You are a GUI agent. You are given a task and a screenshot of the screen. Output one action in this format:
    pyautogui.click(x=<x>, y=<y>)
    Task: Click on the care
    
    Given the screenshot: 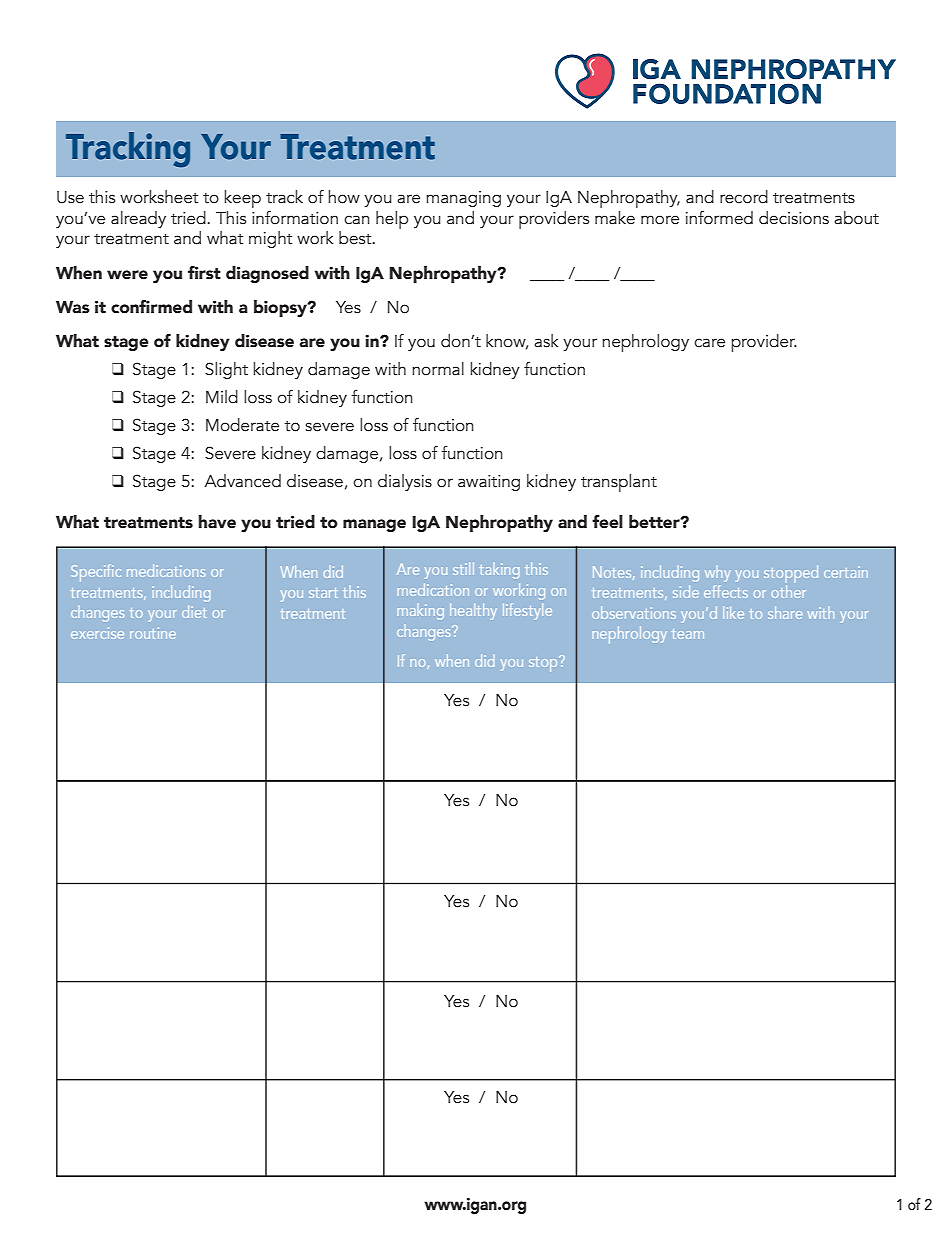 What is the action you would take?
    pyautogui.click(x=709, y=343)
